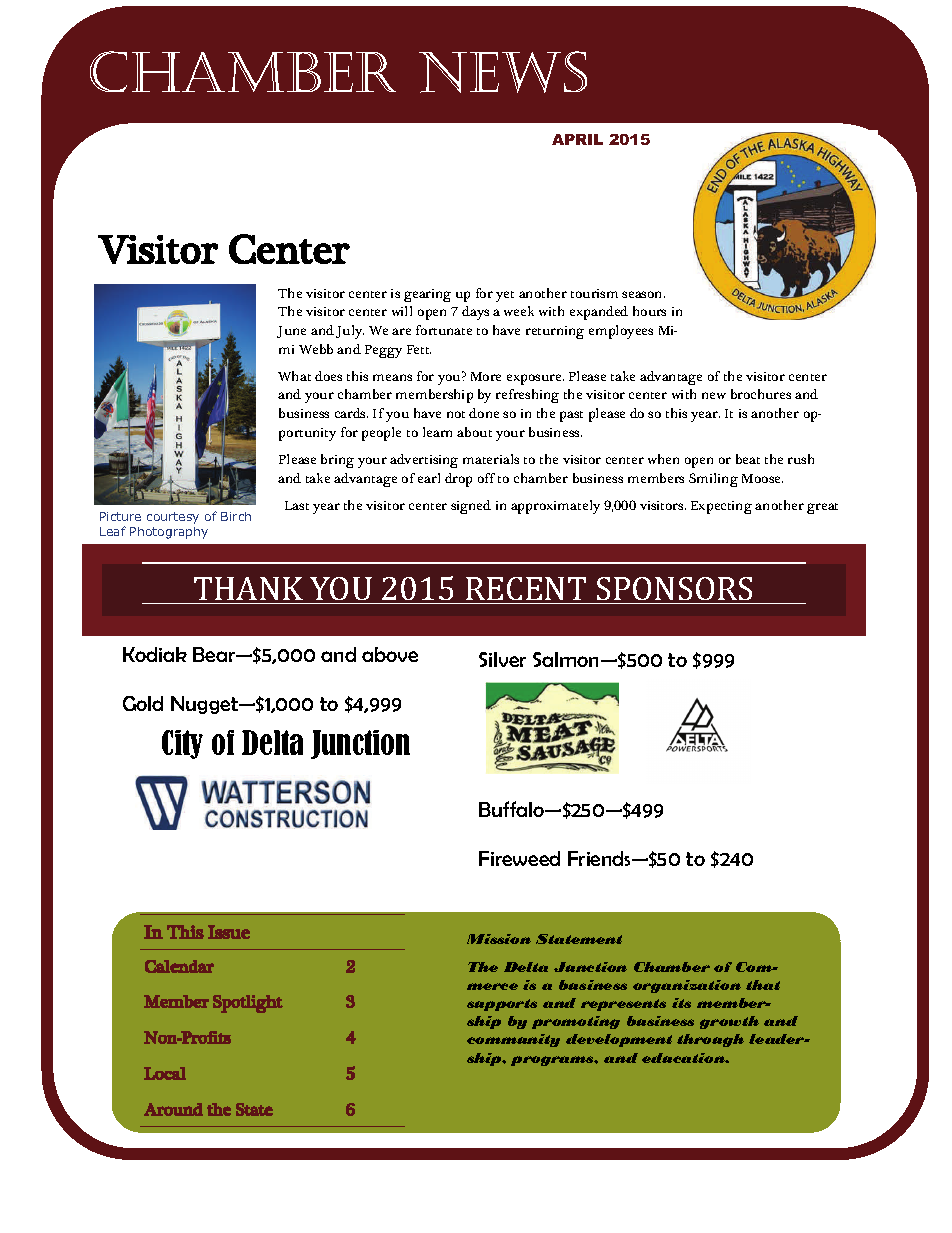  I want to click on tourism, so click(594, 293).
